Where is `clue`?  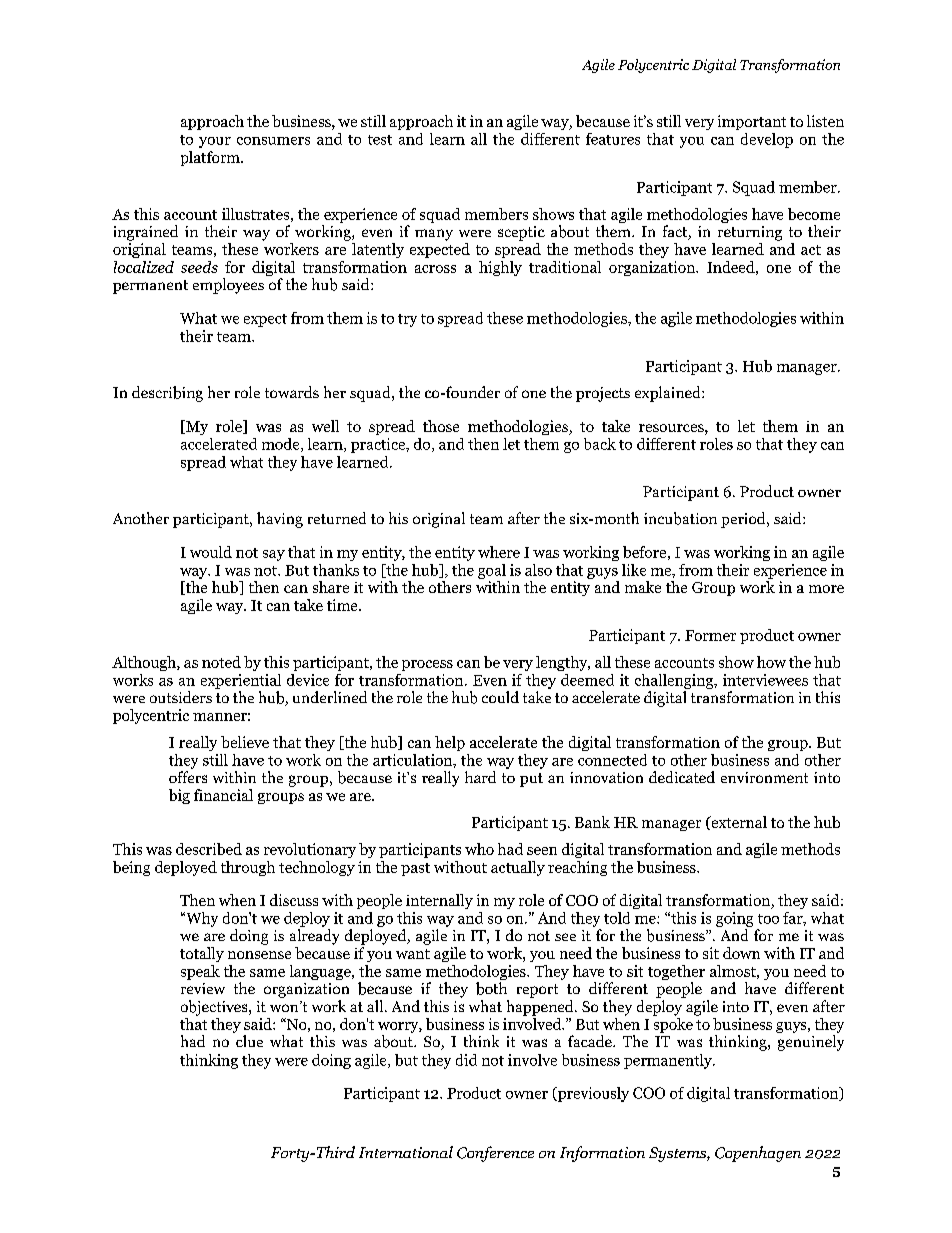 clue is located at coordinates (249, 1041).
